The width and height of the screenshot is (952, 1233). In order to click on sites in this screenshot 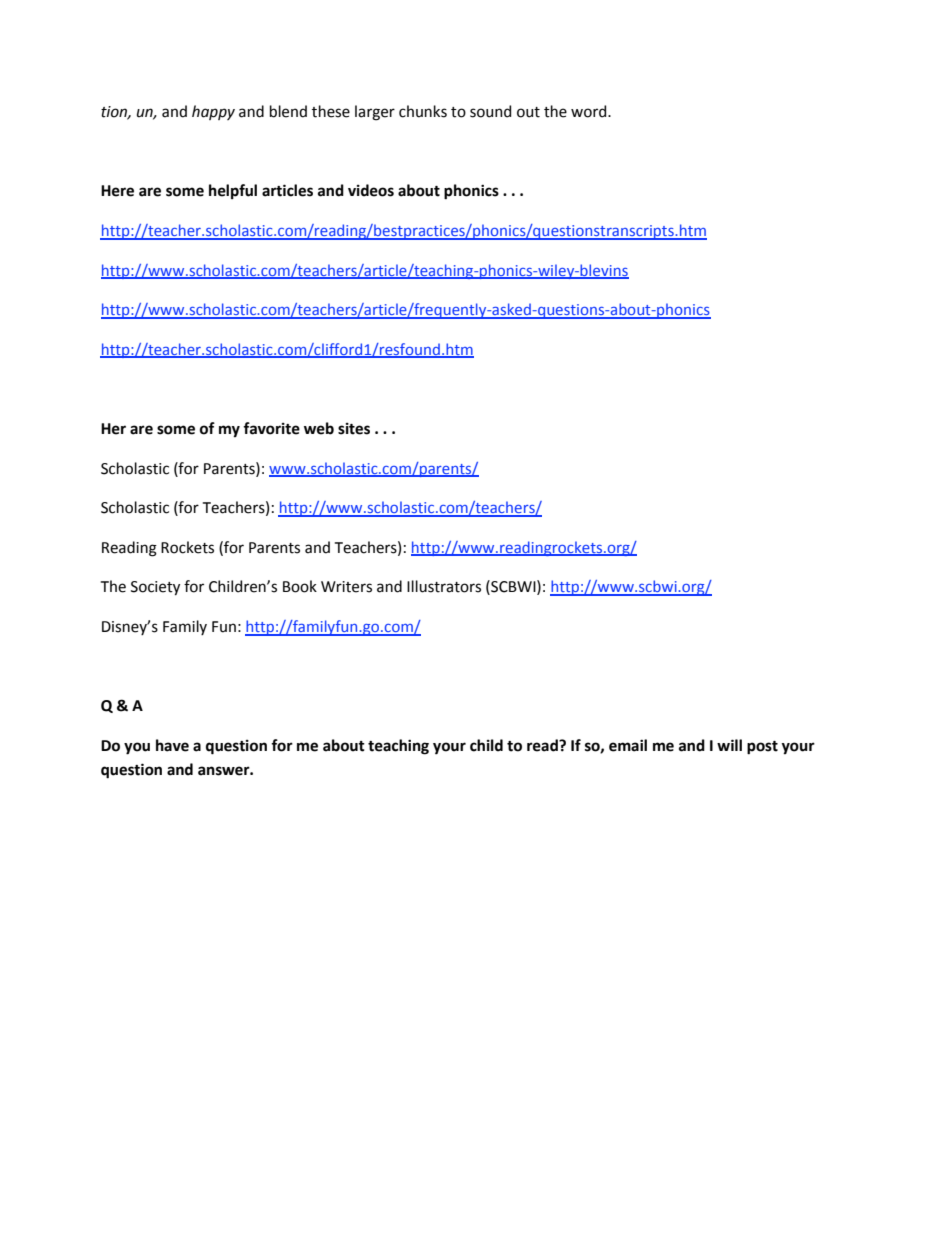, I will do `click(354, 429)`.
